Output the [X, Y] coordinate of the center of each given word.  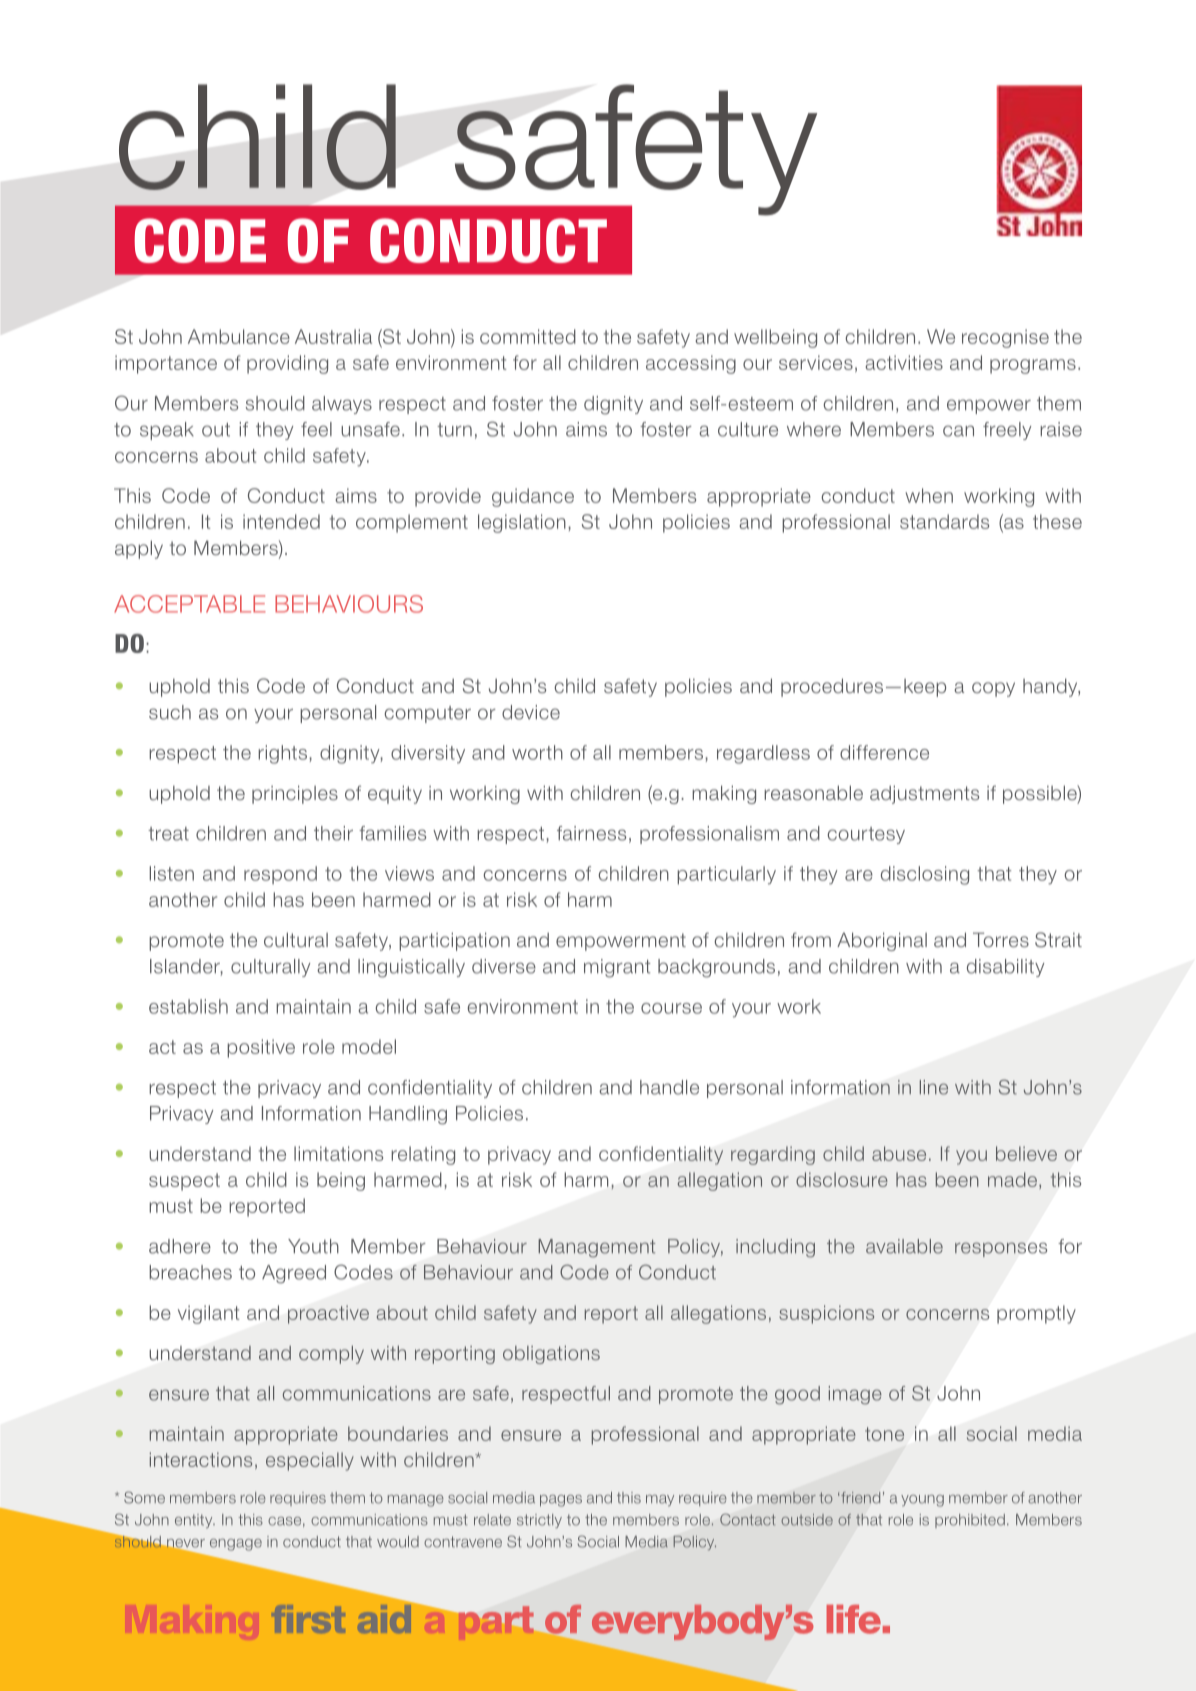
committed [528, 336]
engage [236, 1545]
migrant [617, 968]
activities [904, 362]
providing [287, 364]
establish [188, 1006]
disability [1005, 968]
